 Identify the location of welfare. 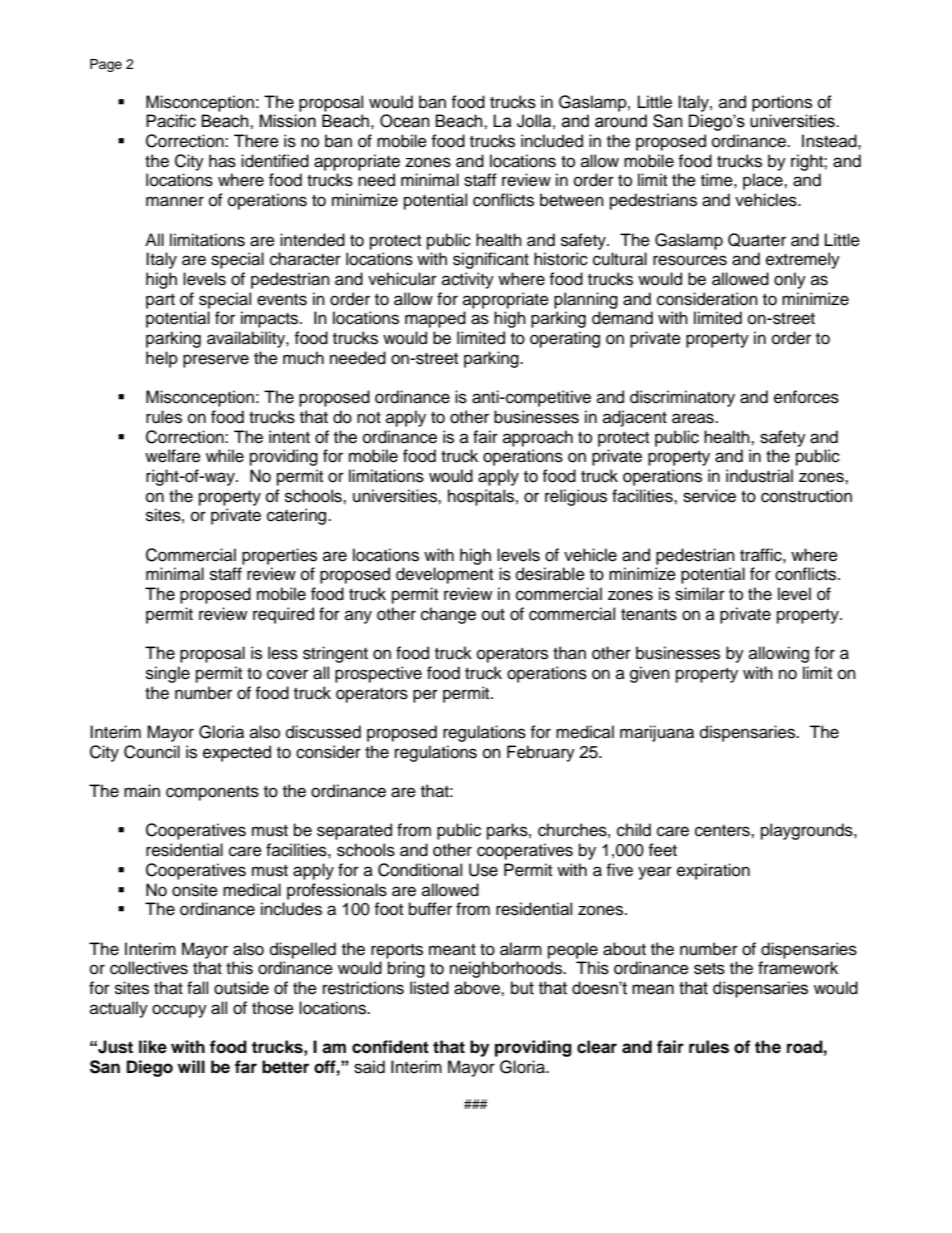
(173, 456).
